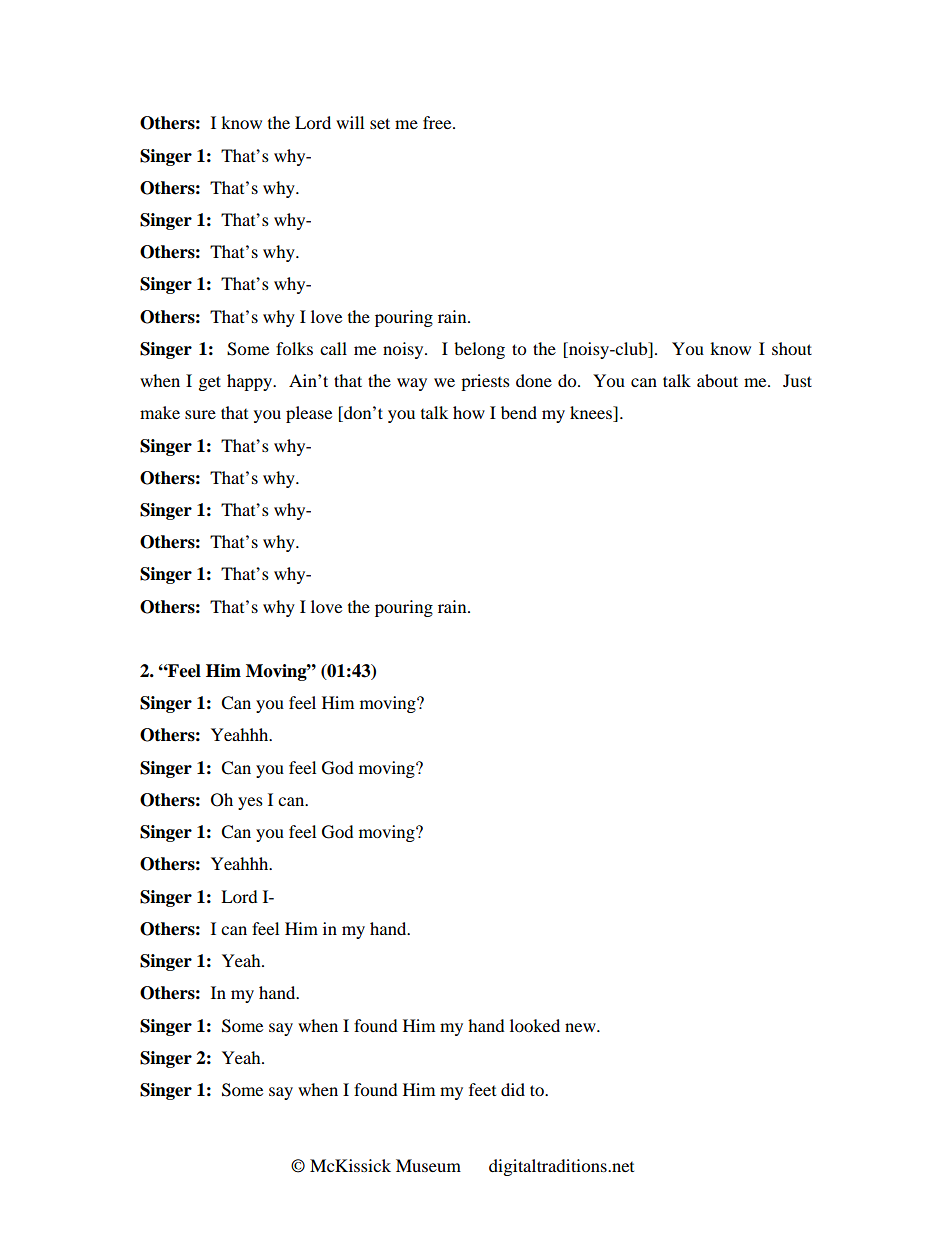  What do you see at coordinates (350, 122) in the page?
I see `will` at bounding box center [350, 122].
